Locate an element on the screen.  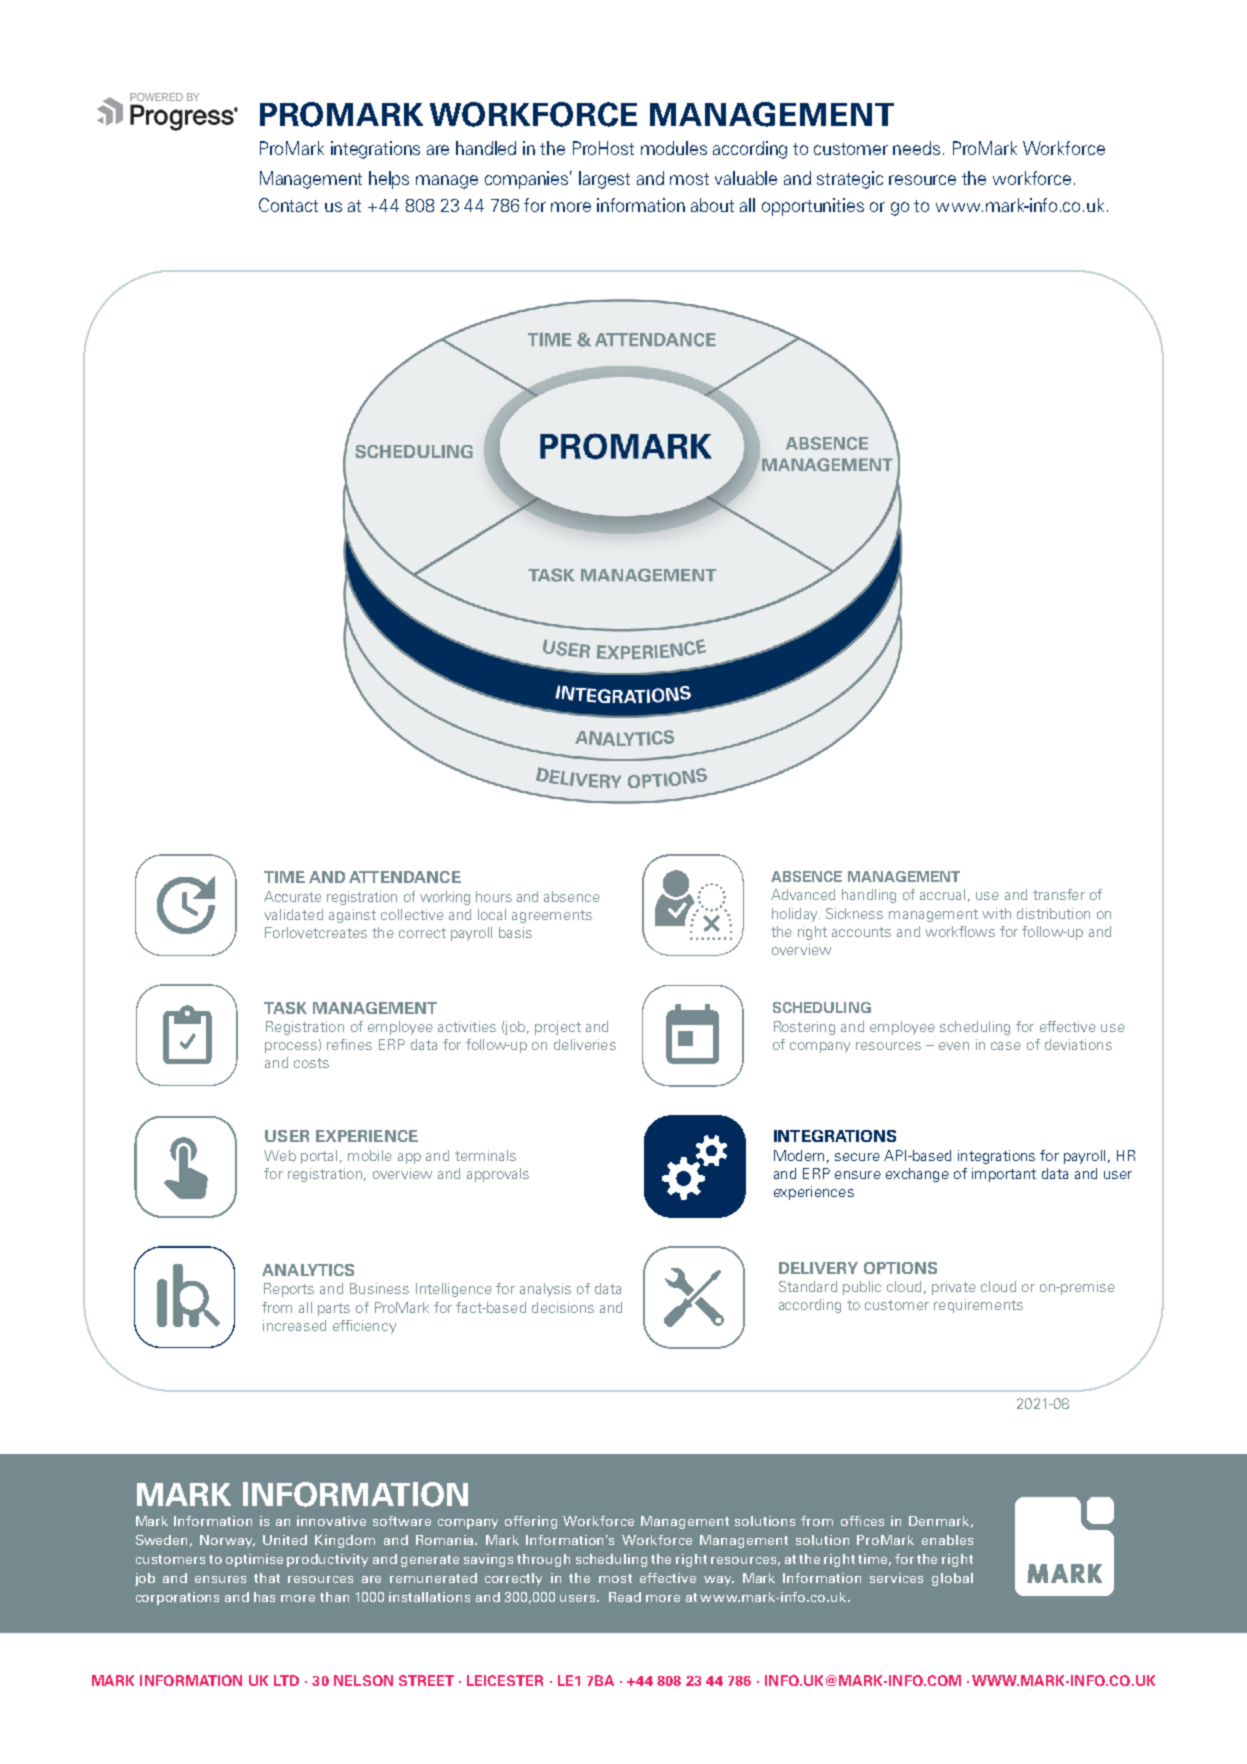
agreements is located at coordinates (552, 916).
